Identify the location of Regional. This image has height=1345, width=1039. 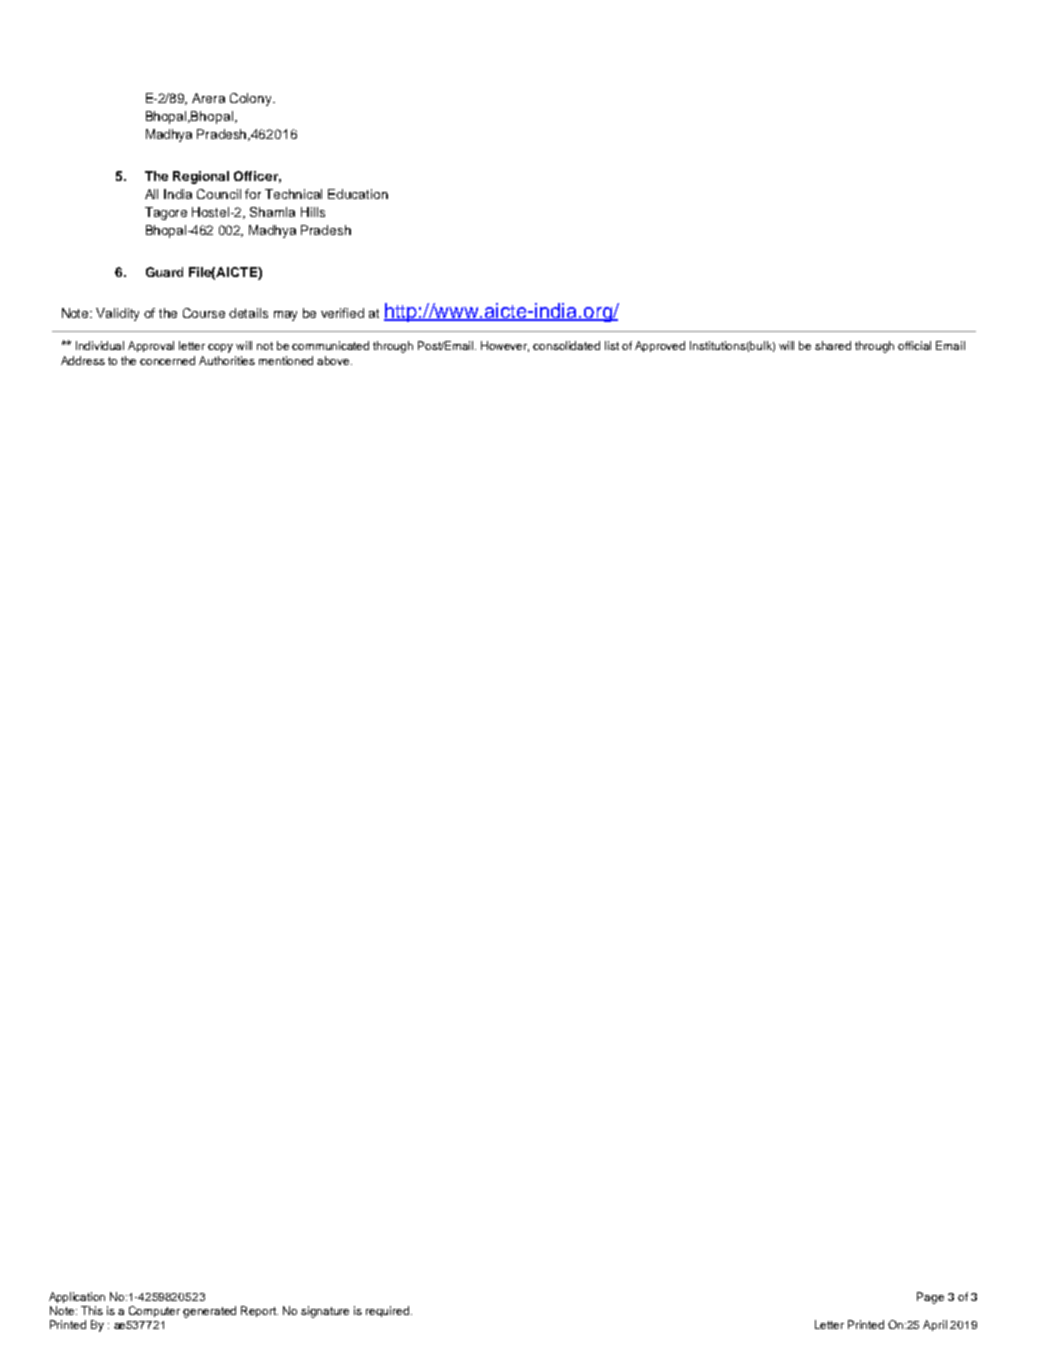
(201, 177).
